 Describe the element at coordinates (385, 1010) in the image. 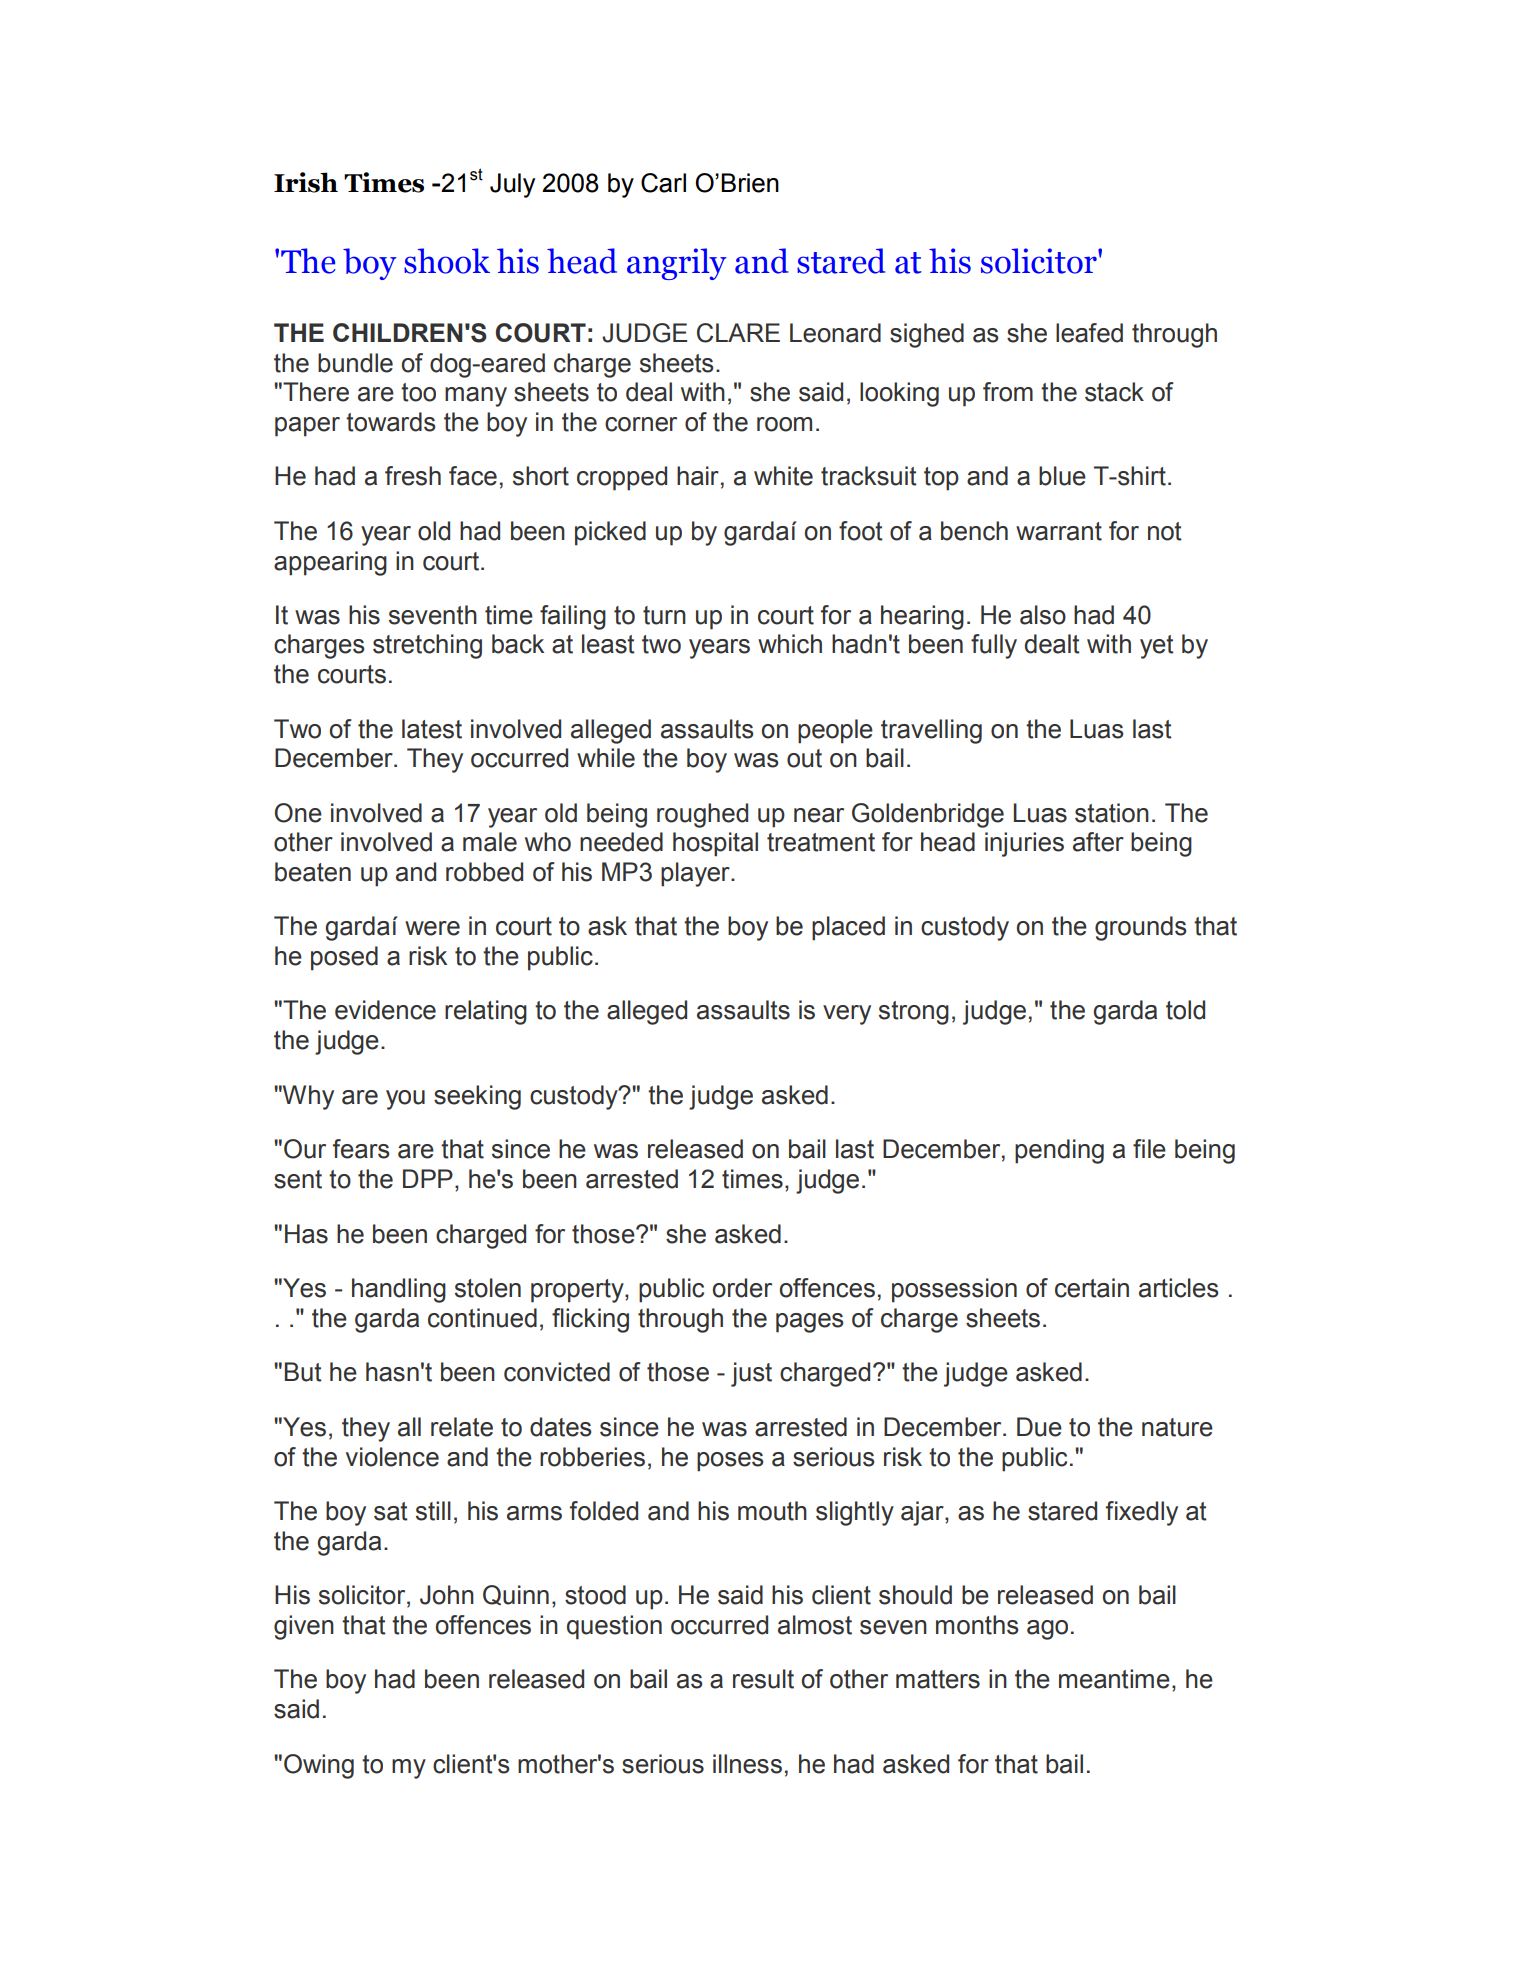

I see `evidence` at that location.
